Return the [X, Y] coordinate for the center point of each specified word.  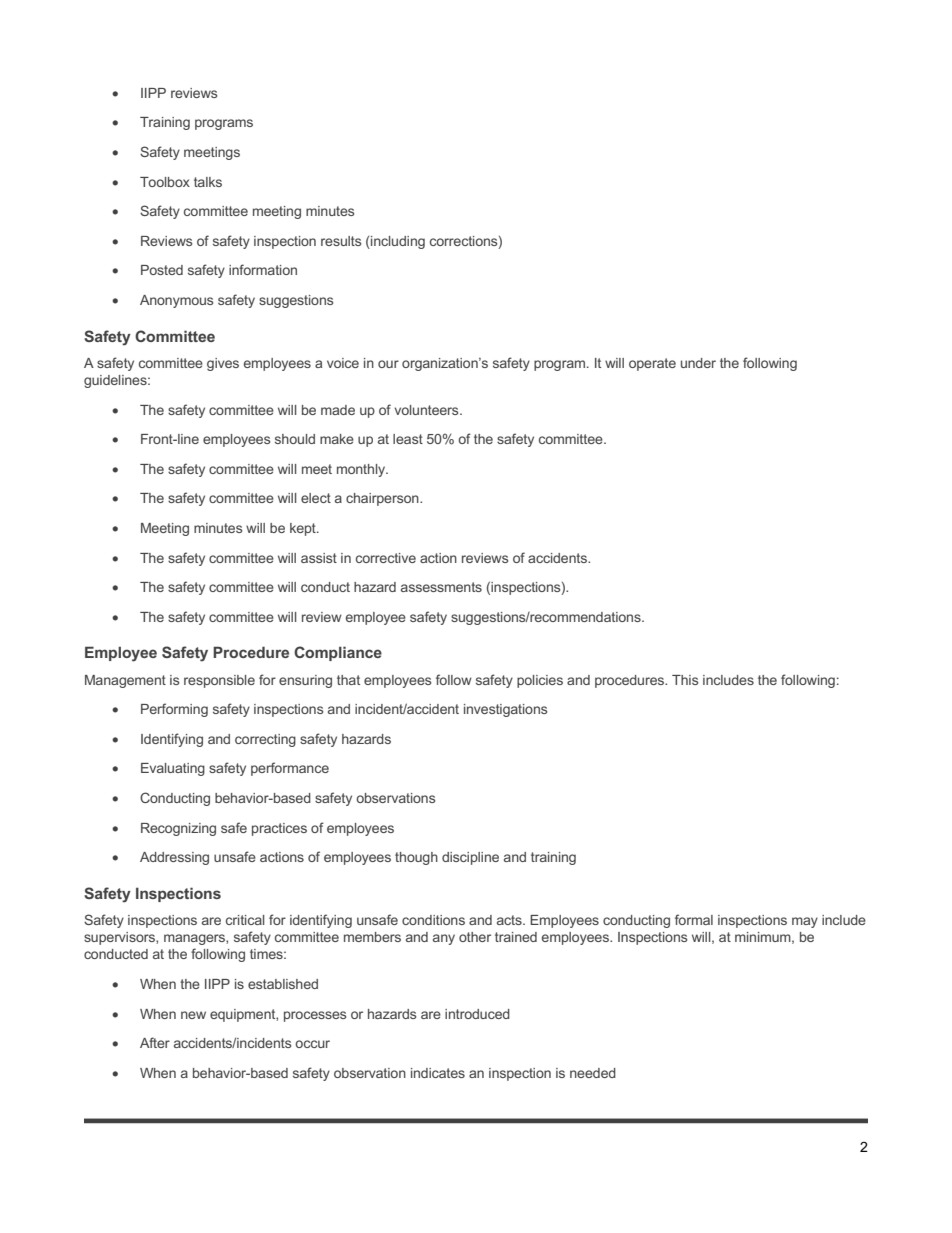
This [685, 680]
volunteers [428, 410]
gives [223, 364]
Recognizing [178, 829]
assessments [441, 587]
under [698, 363]
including [397, 242]
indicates [438, 1073]
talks [208, 182]
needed [593, 1073]
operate [652, 364]
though [416, 858]
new [193, 1015]
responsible [219, 681]
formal [694, 919]
